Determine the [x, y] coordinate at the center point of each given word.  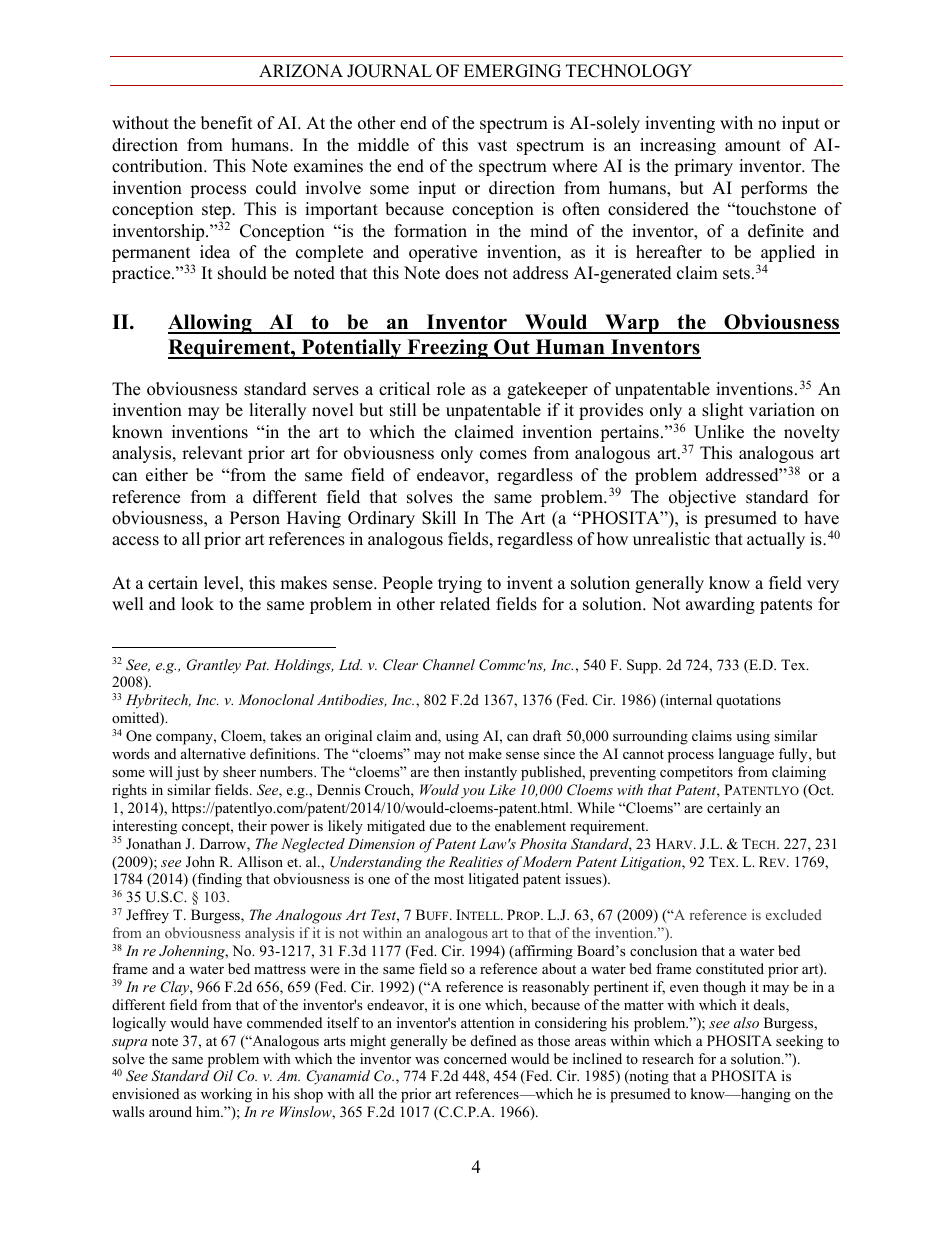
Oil [223, 1076]
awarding [720, 605]
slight [723, 411]
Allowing [211, 324]
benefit [227, 123]
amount [753, 146]
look [197, 604]
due [440, 825]
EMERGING [512, 71]
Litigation [651, 863]
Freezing [447, 349]
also [746, 1022]
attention [487, 1022]
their [252, 825]
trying [460, 584]
